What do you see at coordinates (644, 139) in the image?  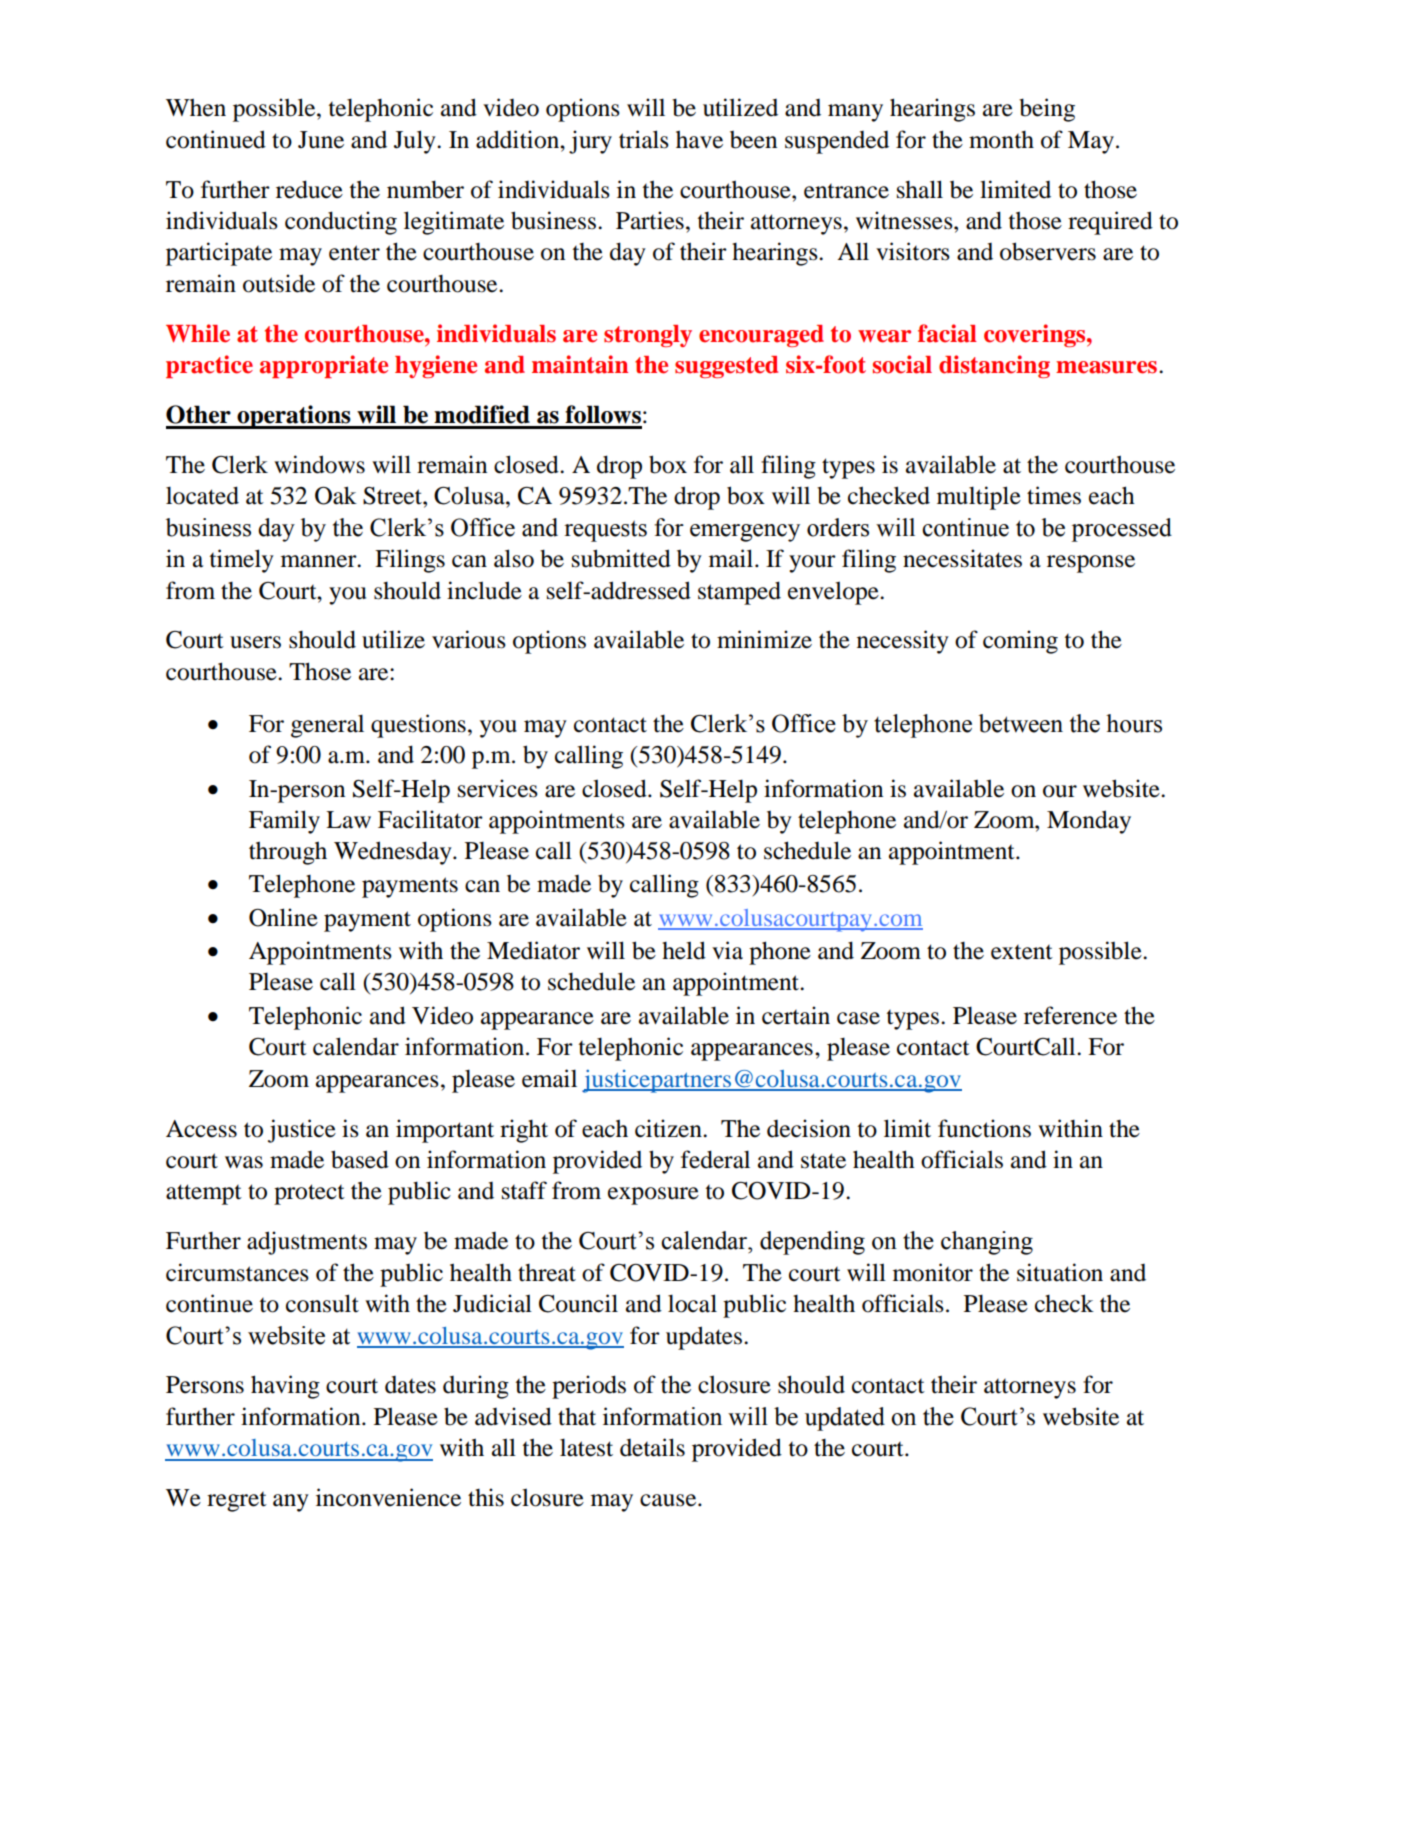 I see `trials` at bounding box center [644, 139].
